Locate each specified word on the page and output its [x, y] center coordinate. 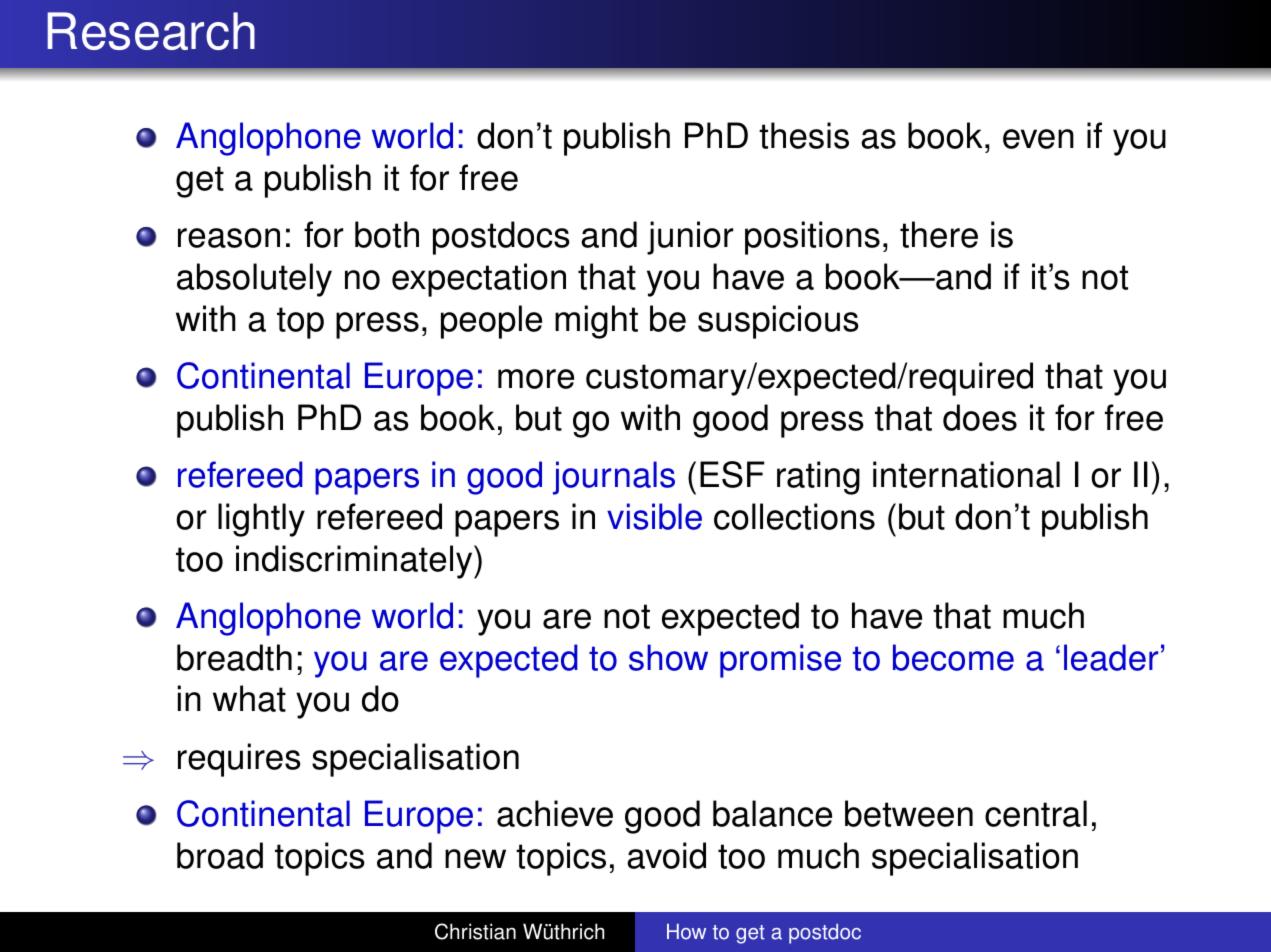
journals [614, 478]
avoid [666, 855]
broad [220, 855]
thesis [804, 135]
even [1038, 139]
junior [690, 238]
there [939, 234]
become [953, 657]
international [966, 474]
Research [151, 31]
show [668, 657]
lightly [261, 520]
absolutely [254, 280]
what [249, 698]
